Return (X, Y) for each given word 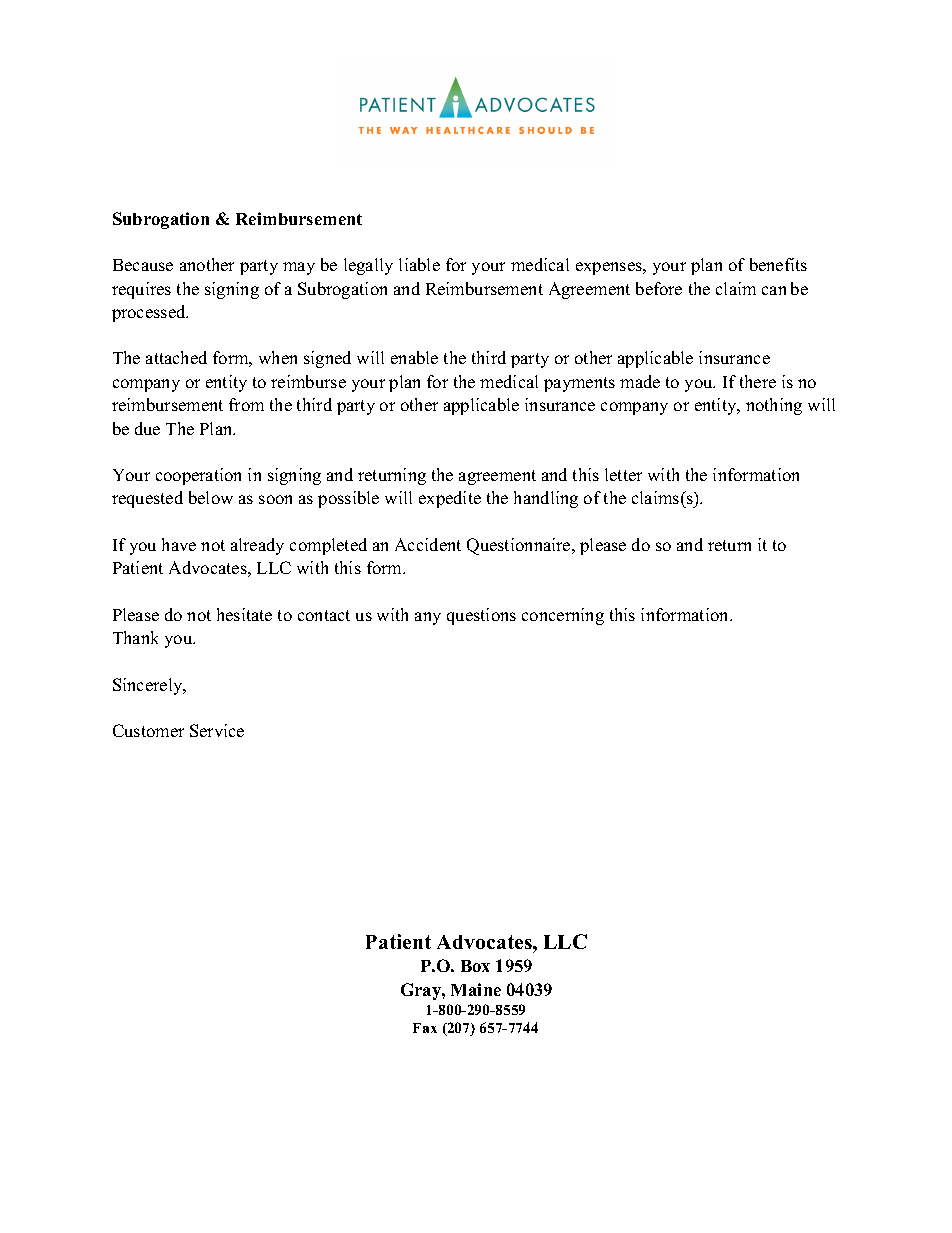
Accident (428, 544)
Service (217, 730)
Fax (425, 1028)
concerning (563, 616)
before (659, 288)
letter (623, 474)
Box (475, 966)
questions (481, 616)
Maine (476, 989)
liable (419, 264)
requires (141, 290)
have (179, 544)
